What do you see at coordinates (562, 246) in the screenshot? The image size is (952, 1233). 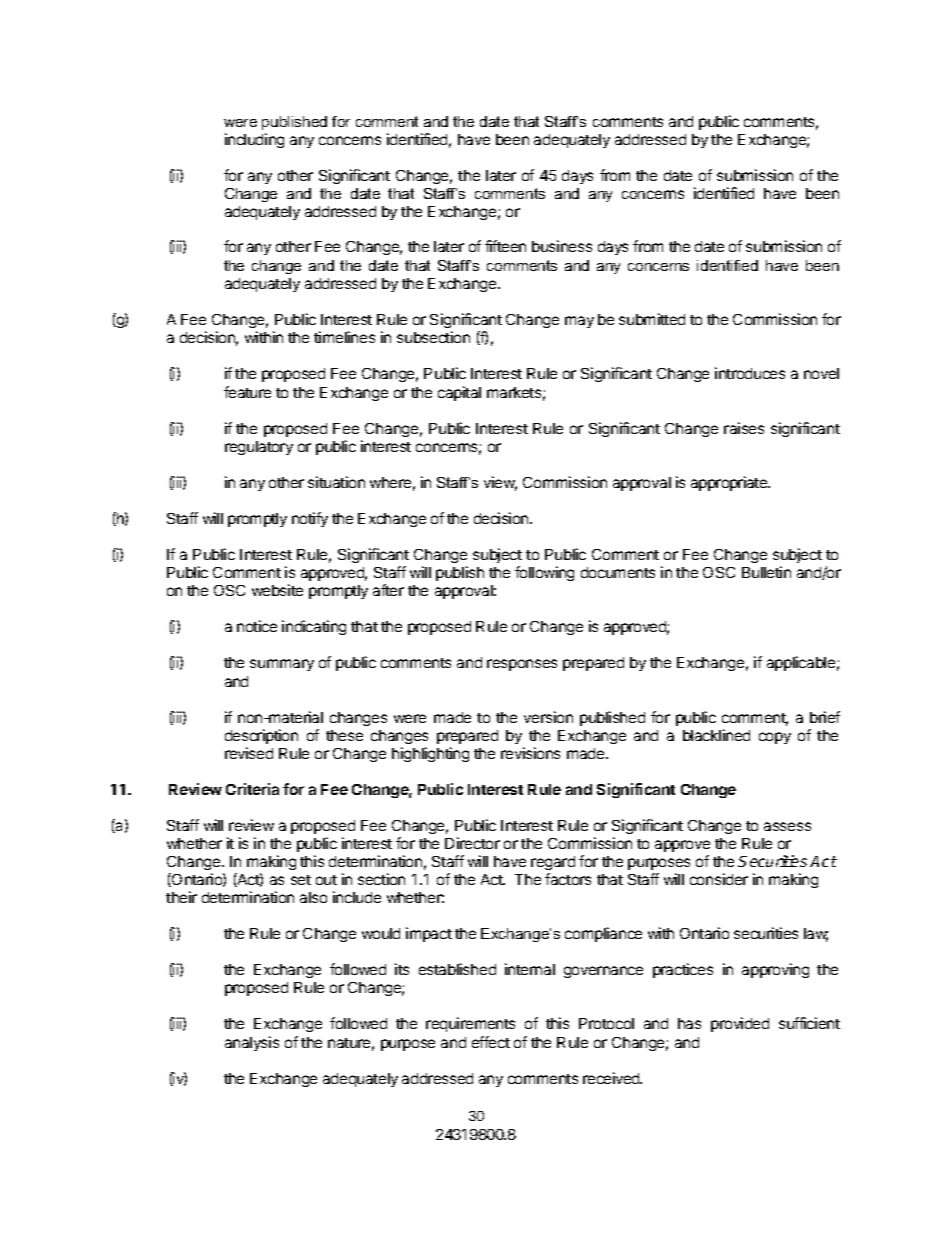 I see `business` at bounding box center [562, 246].
